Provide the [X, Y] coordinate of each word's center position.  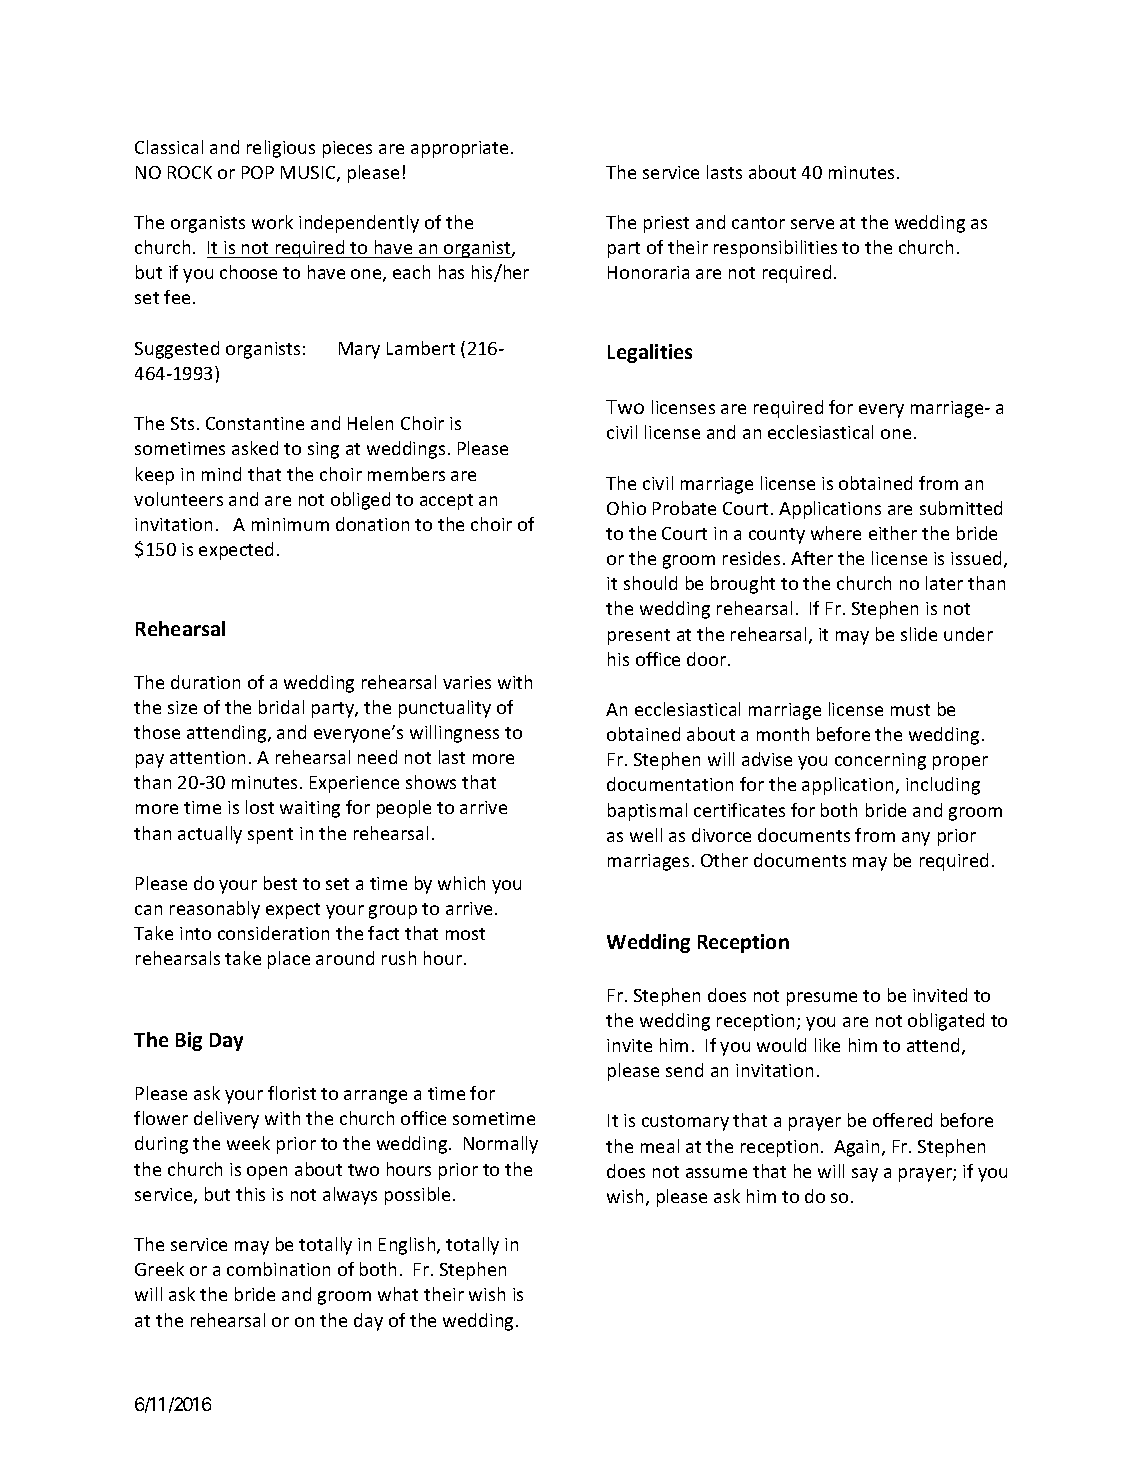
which [461, 883]
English [408, 1246]
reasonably [215, 910]
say [865, 1175]
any [916, 839]
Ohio [626, 508]
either [893, 533]
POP [258, 172]
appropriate [459, 149]
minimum [290, 524]
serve [812, 224]
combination [278, 1269]
